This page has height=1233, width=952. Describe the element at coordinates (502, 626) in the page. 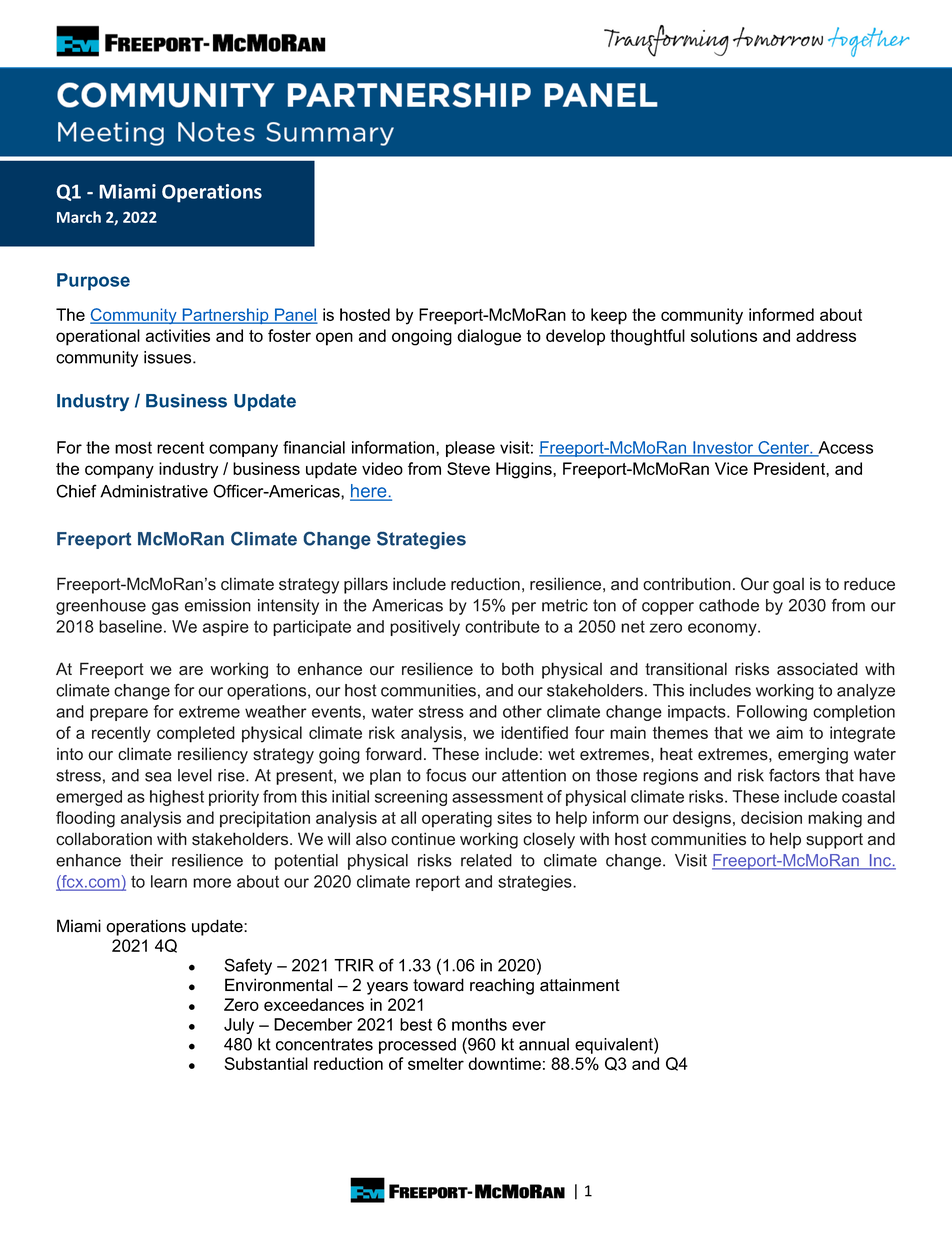

I see `contribute` at that location.
